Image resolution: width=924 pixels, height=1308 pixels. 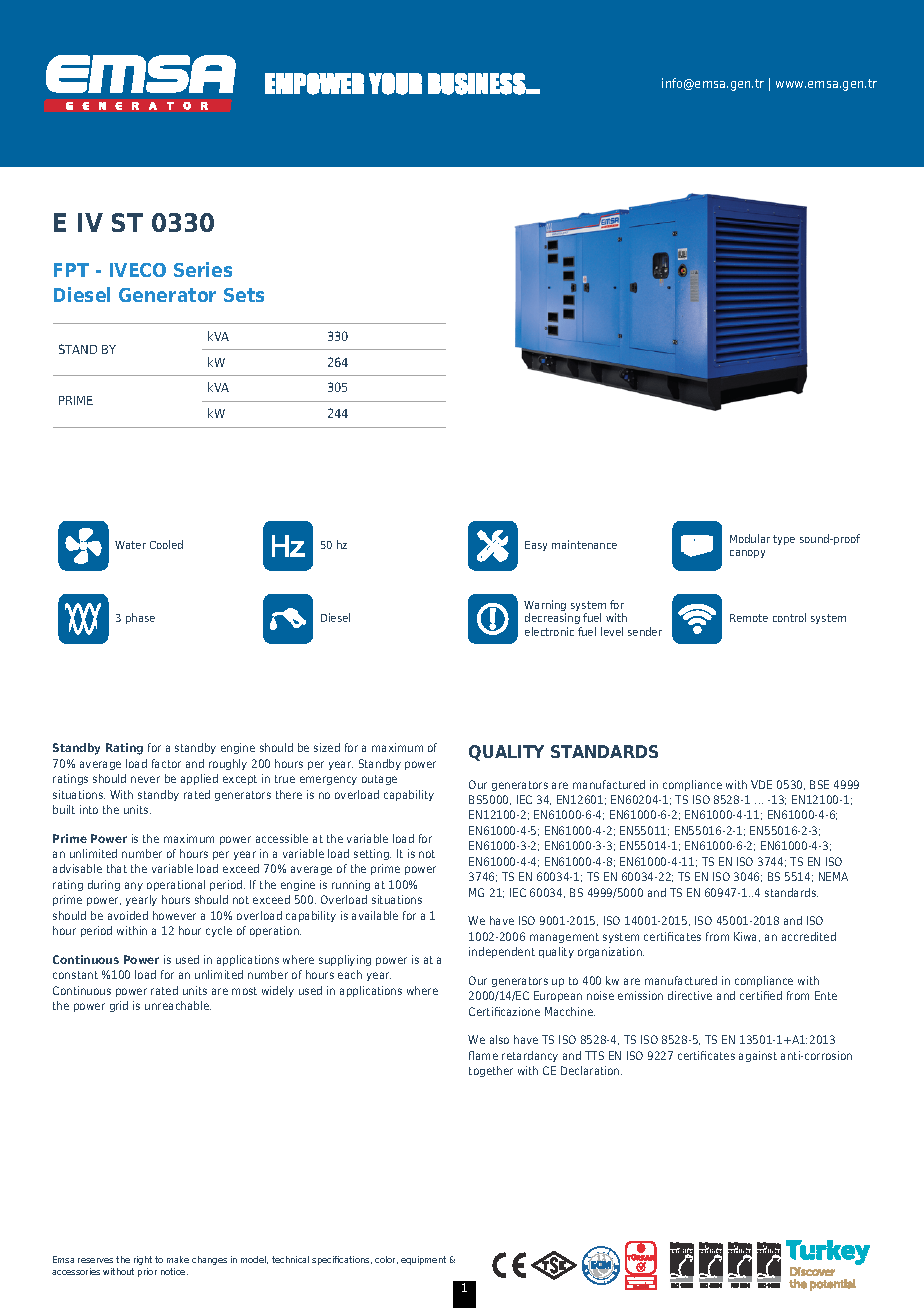 I want to click on Series, so click(x=203, y=269).
